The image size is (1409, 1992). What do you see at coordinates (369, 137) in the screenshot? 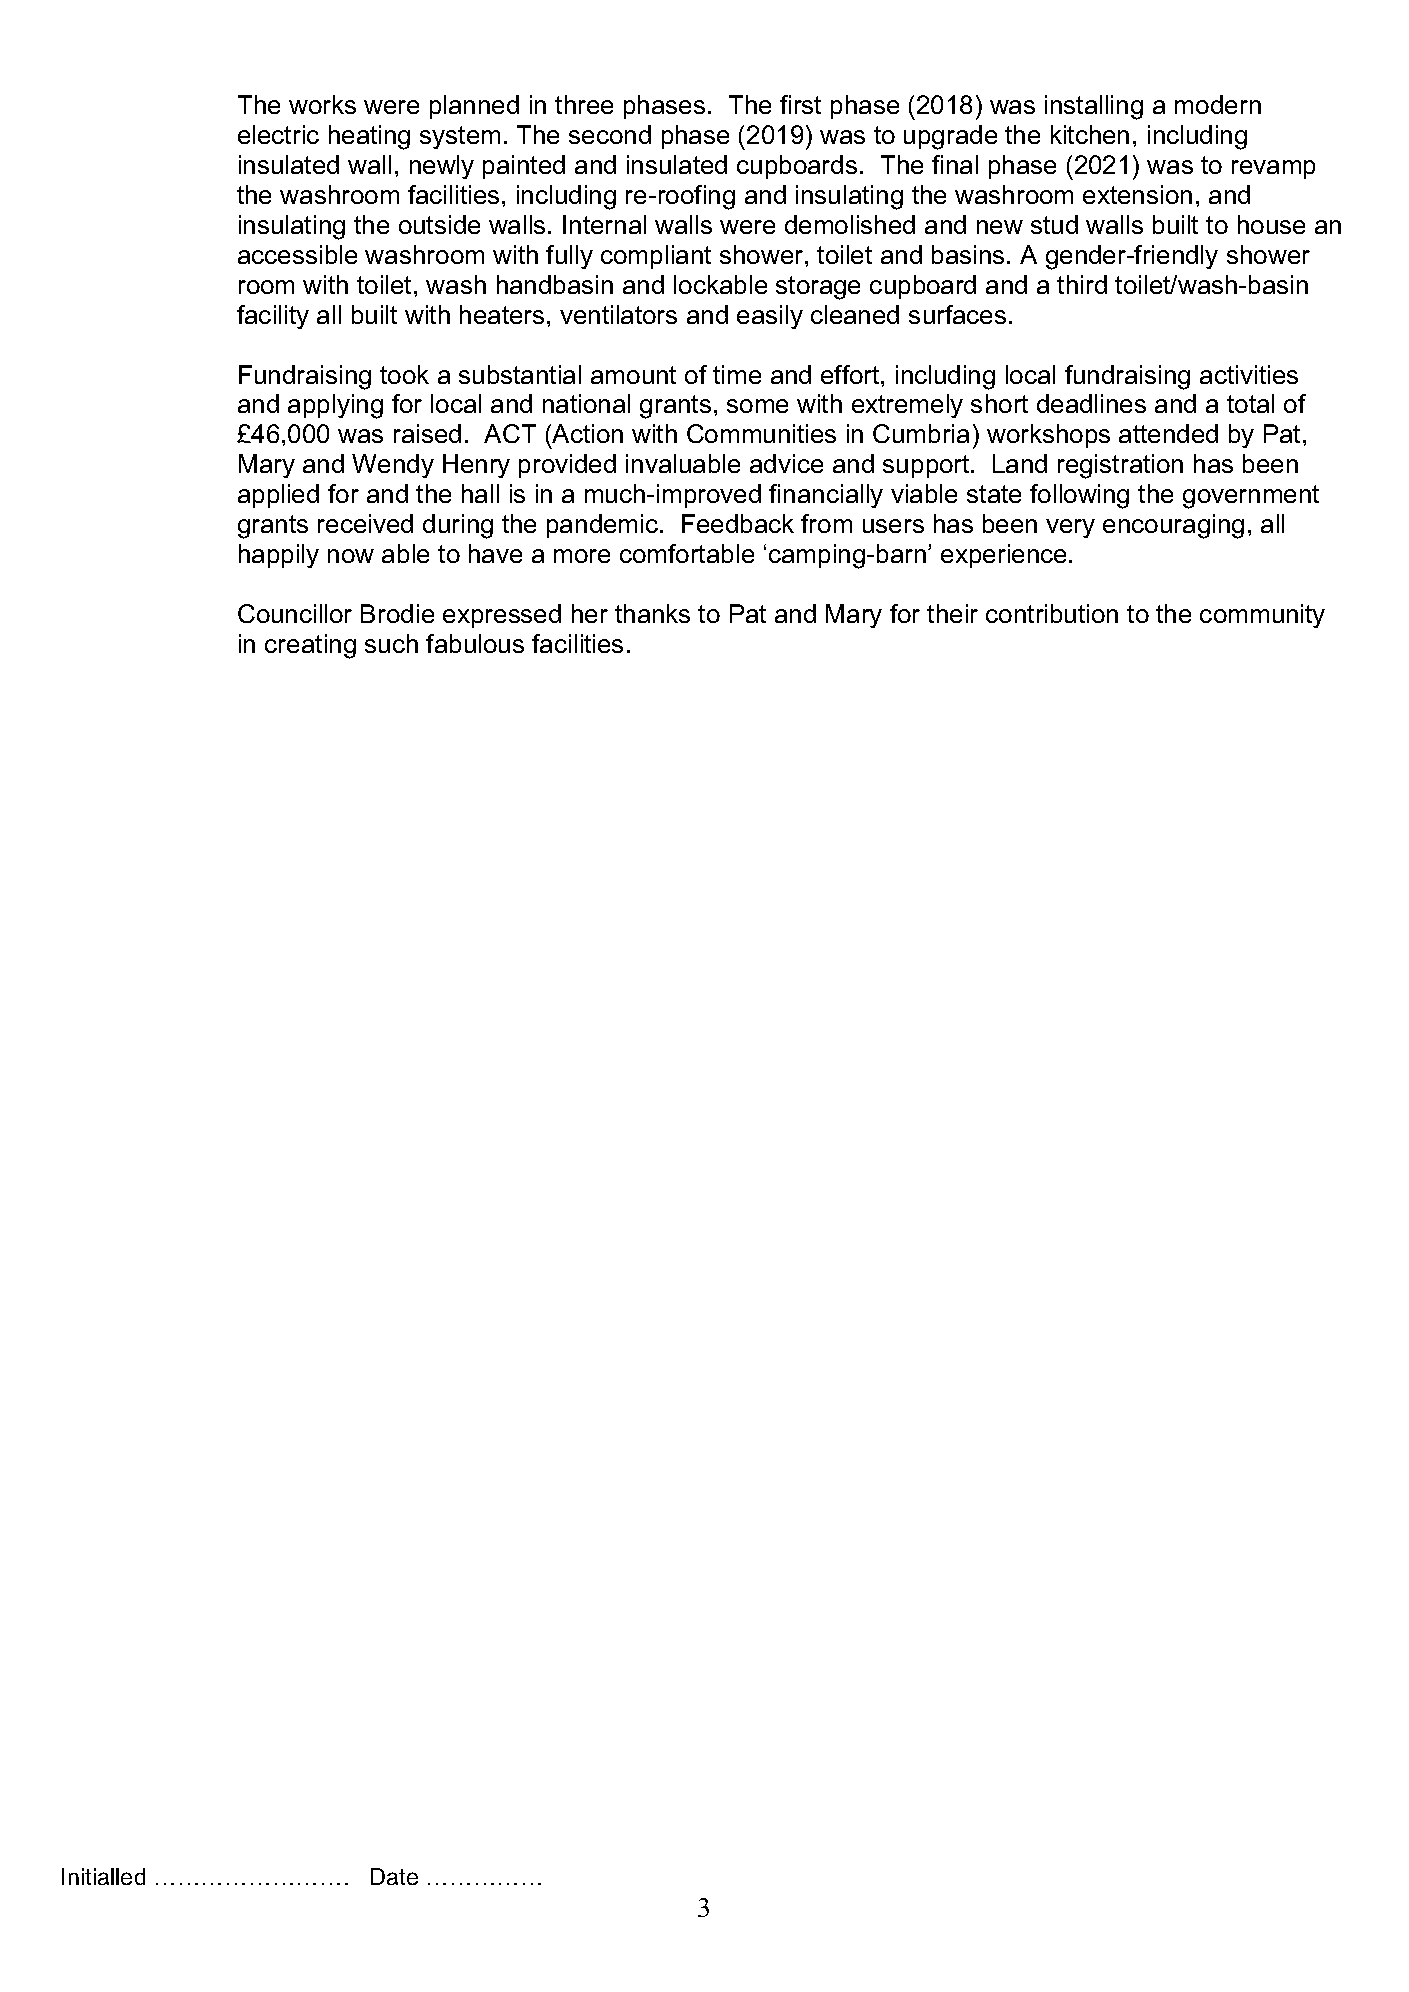
I see `heating` at bounding box center [369, 137].
